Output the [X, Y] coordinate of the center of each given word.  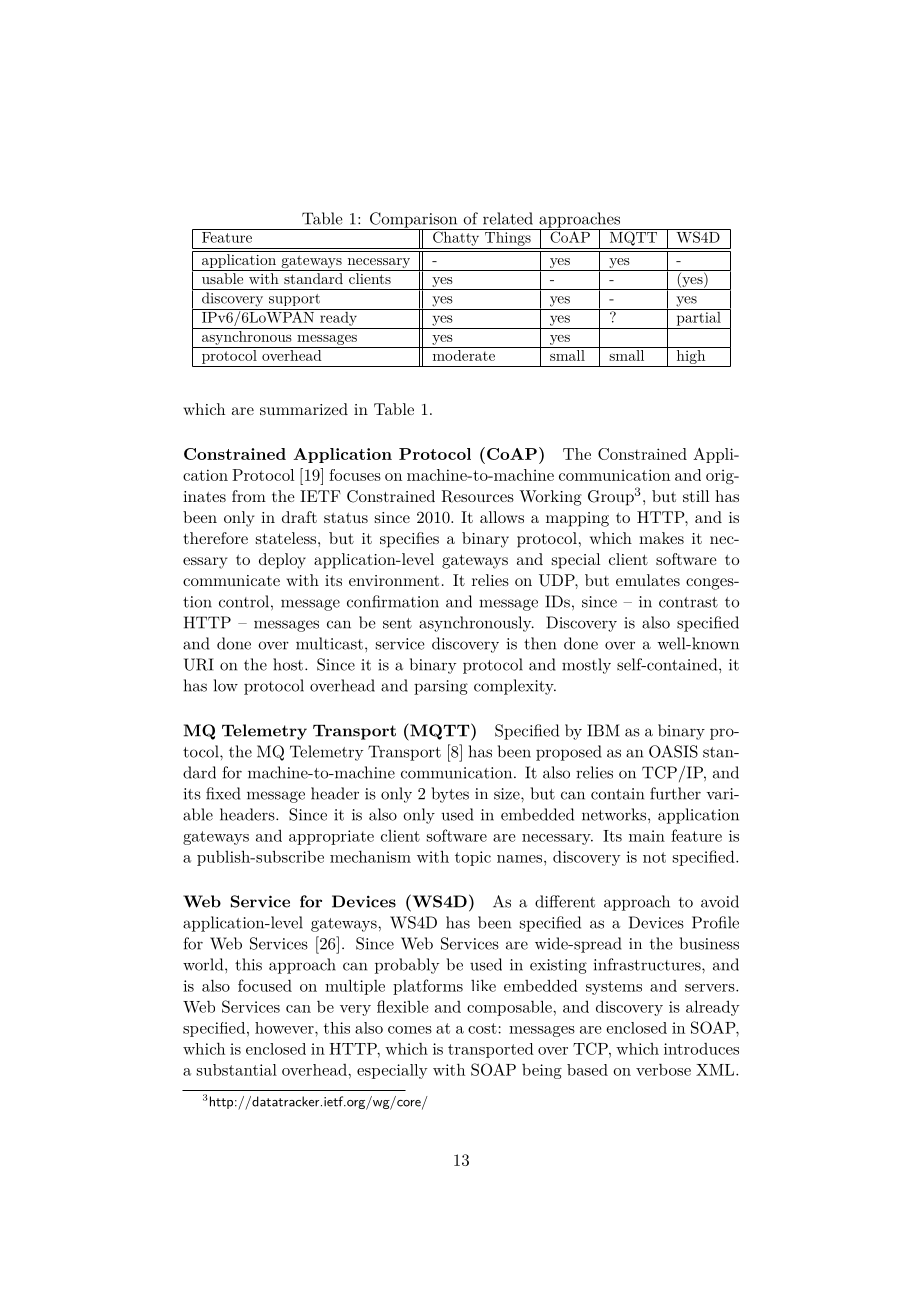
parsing [441, 687]
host [288, 664]
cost [482, 1028]
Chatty [456, 237]
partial [698, 317]
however [285, 1028]
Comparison [414, 221]
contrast [688, 602]
